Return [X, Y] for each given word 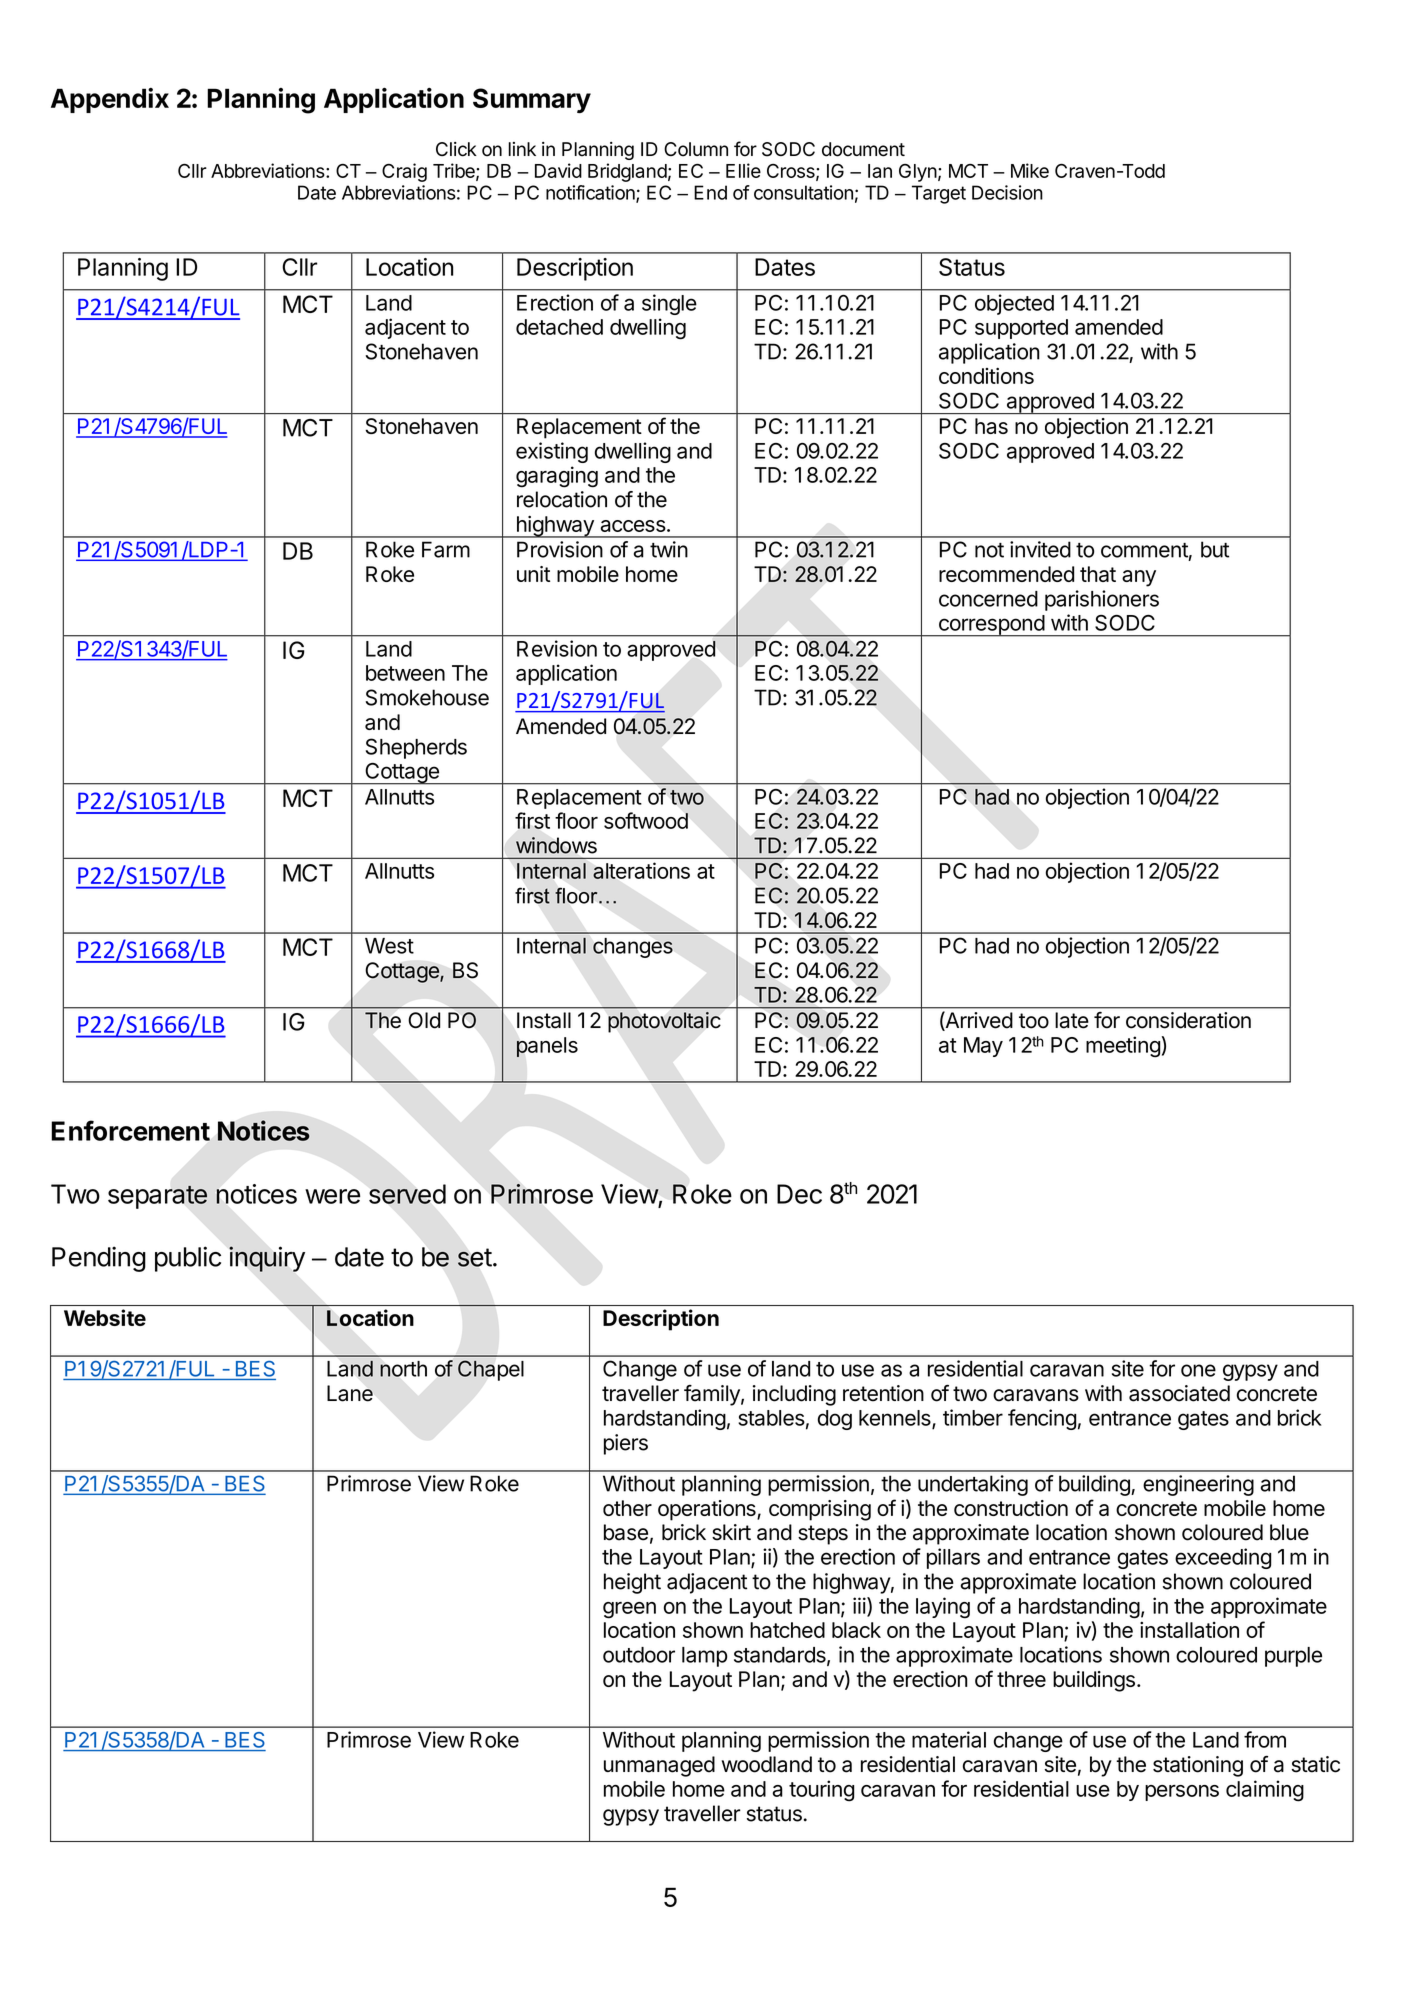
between [405, 673]
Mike [1030, 170]
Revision [557, 648]
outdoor [639, 1655]
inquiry [267, 1259]
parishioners [1102, 600]
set [475, 1257]
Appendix [110, 100]
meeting [1123, 1047]
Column [696, 149]
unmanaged [659, 1766]
